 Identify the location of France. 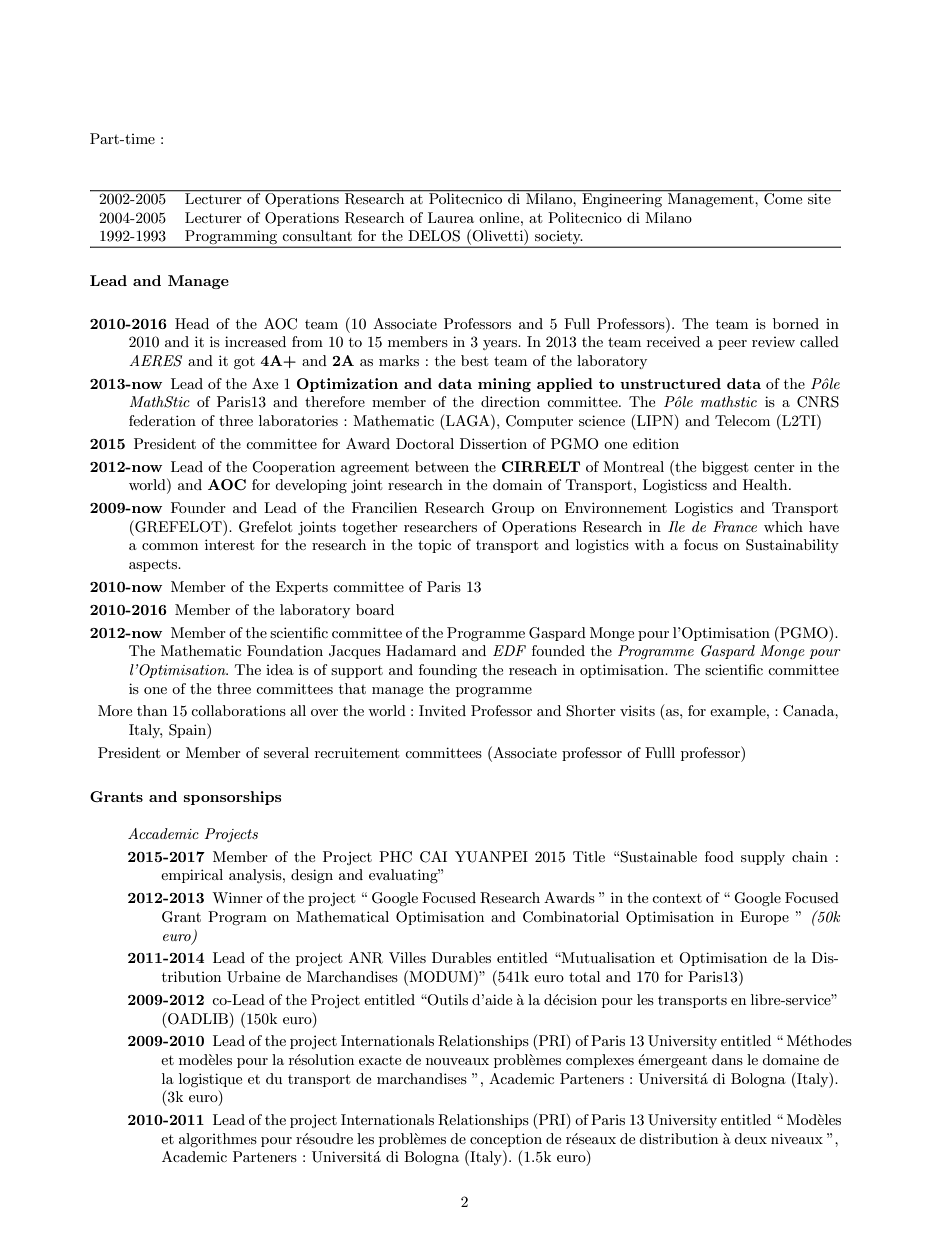
(735, 526).
